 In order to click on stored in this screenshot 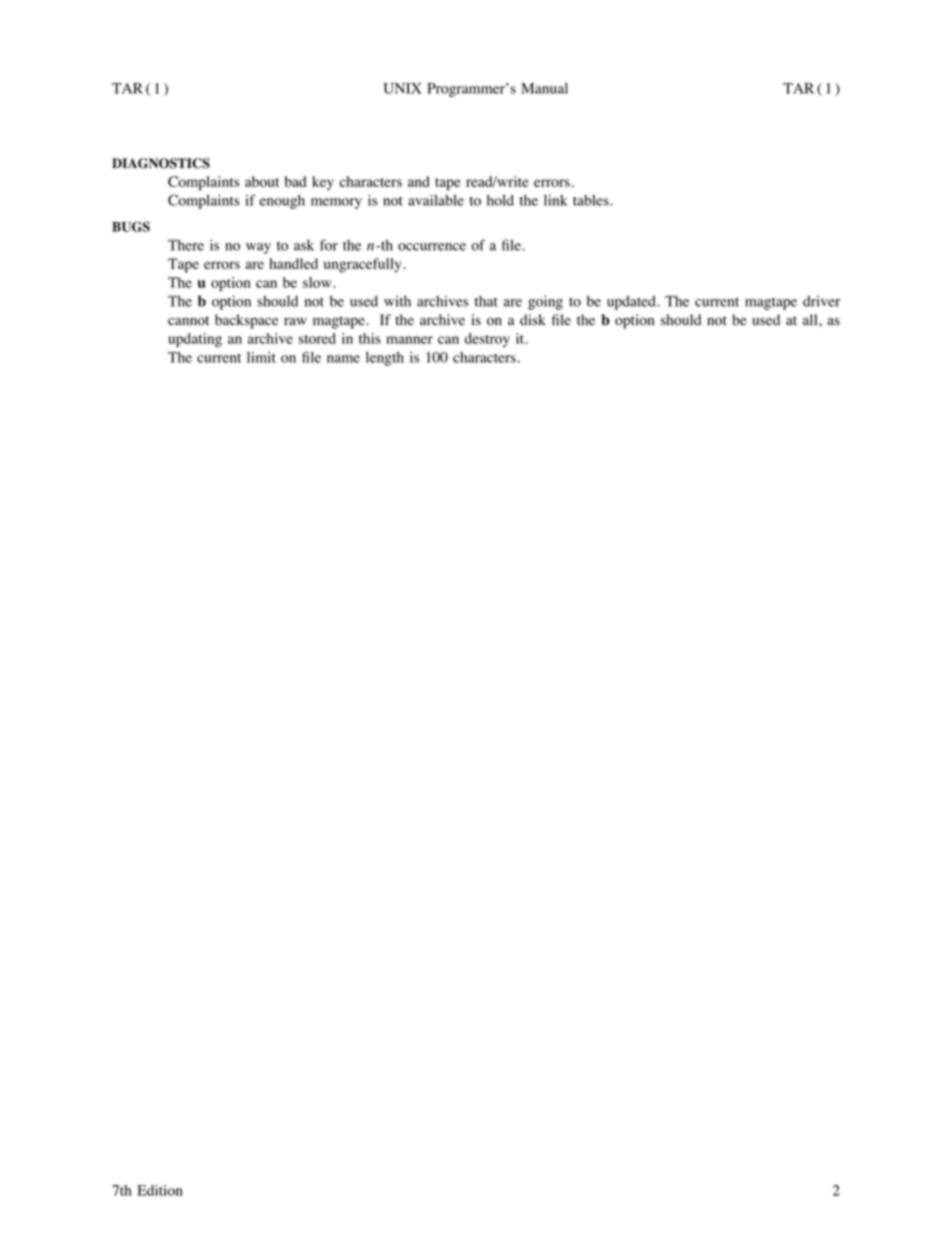, I will do `click(317, 338)`.
